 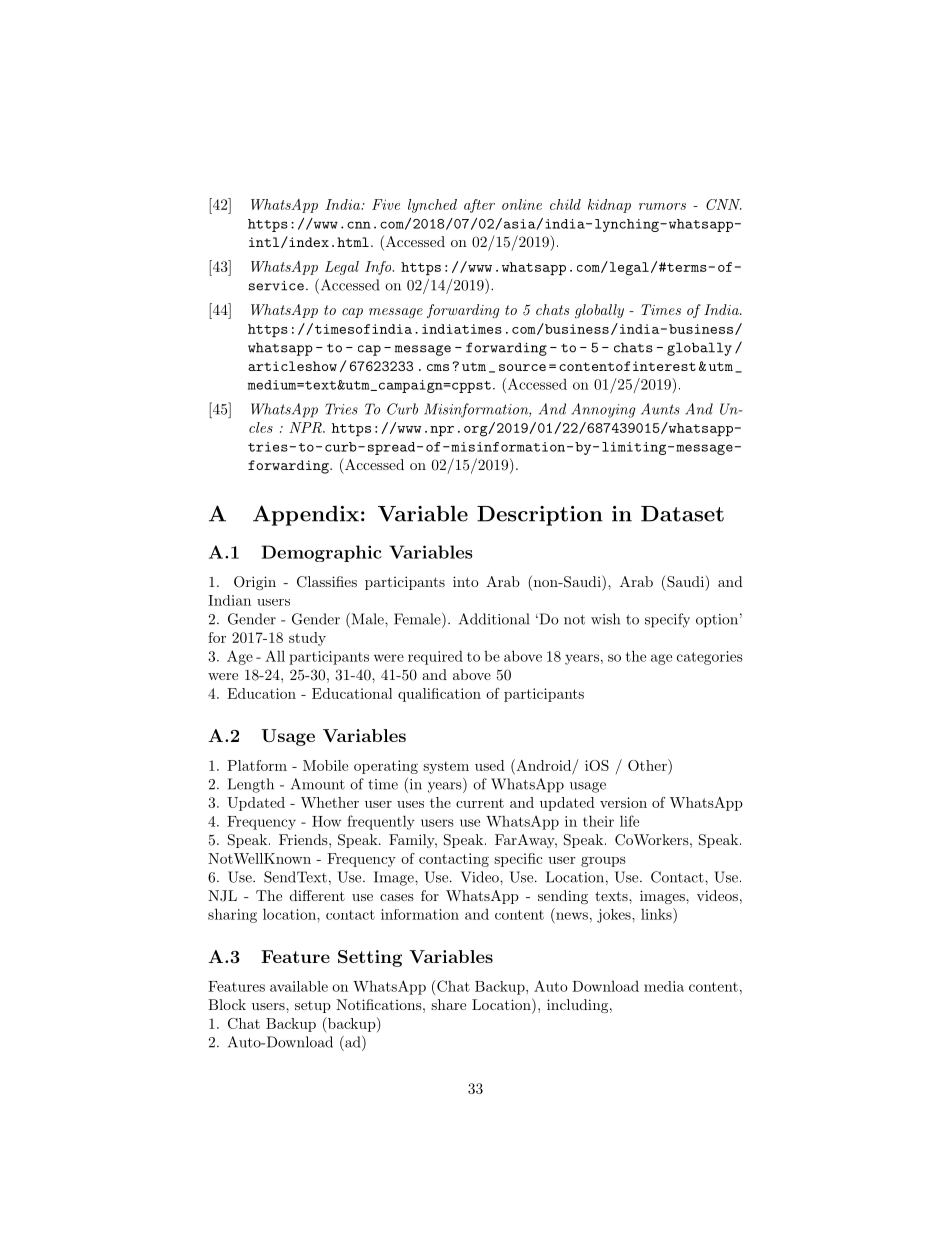 I want to click on media, so click(x=664, y=986).
